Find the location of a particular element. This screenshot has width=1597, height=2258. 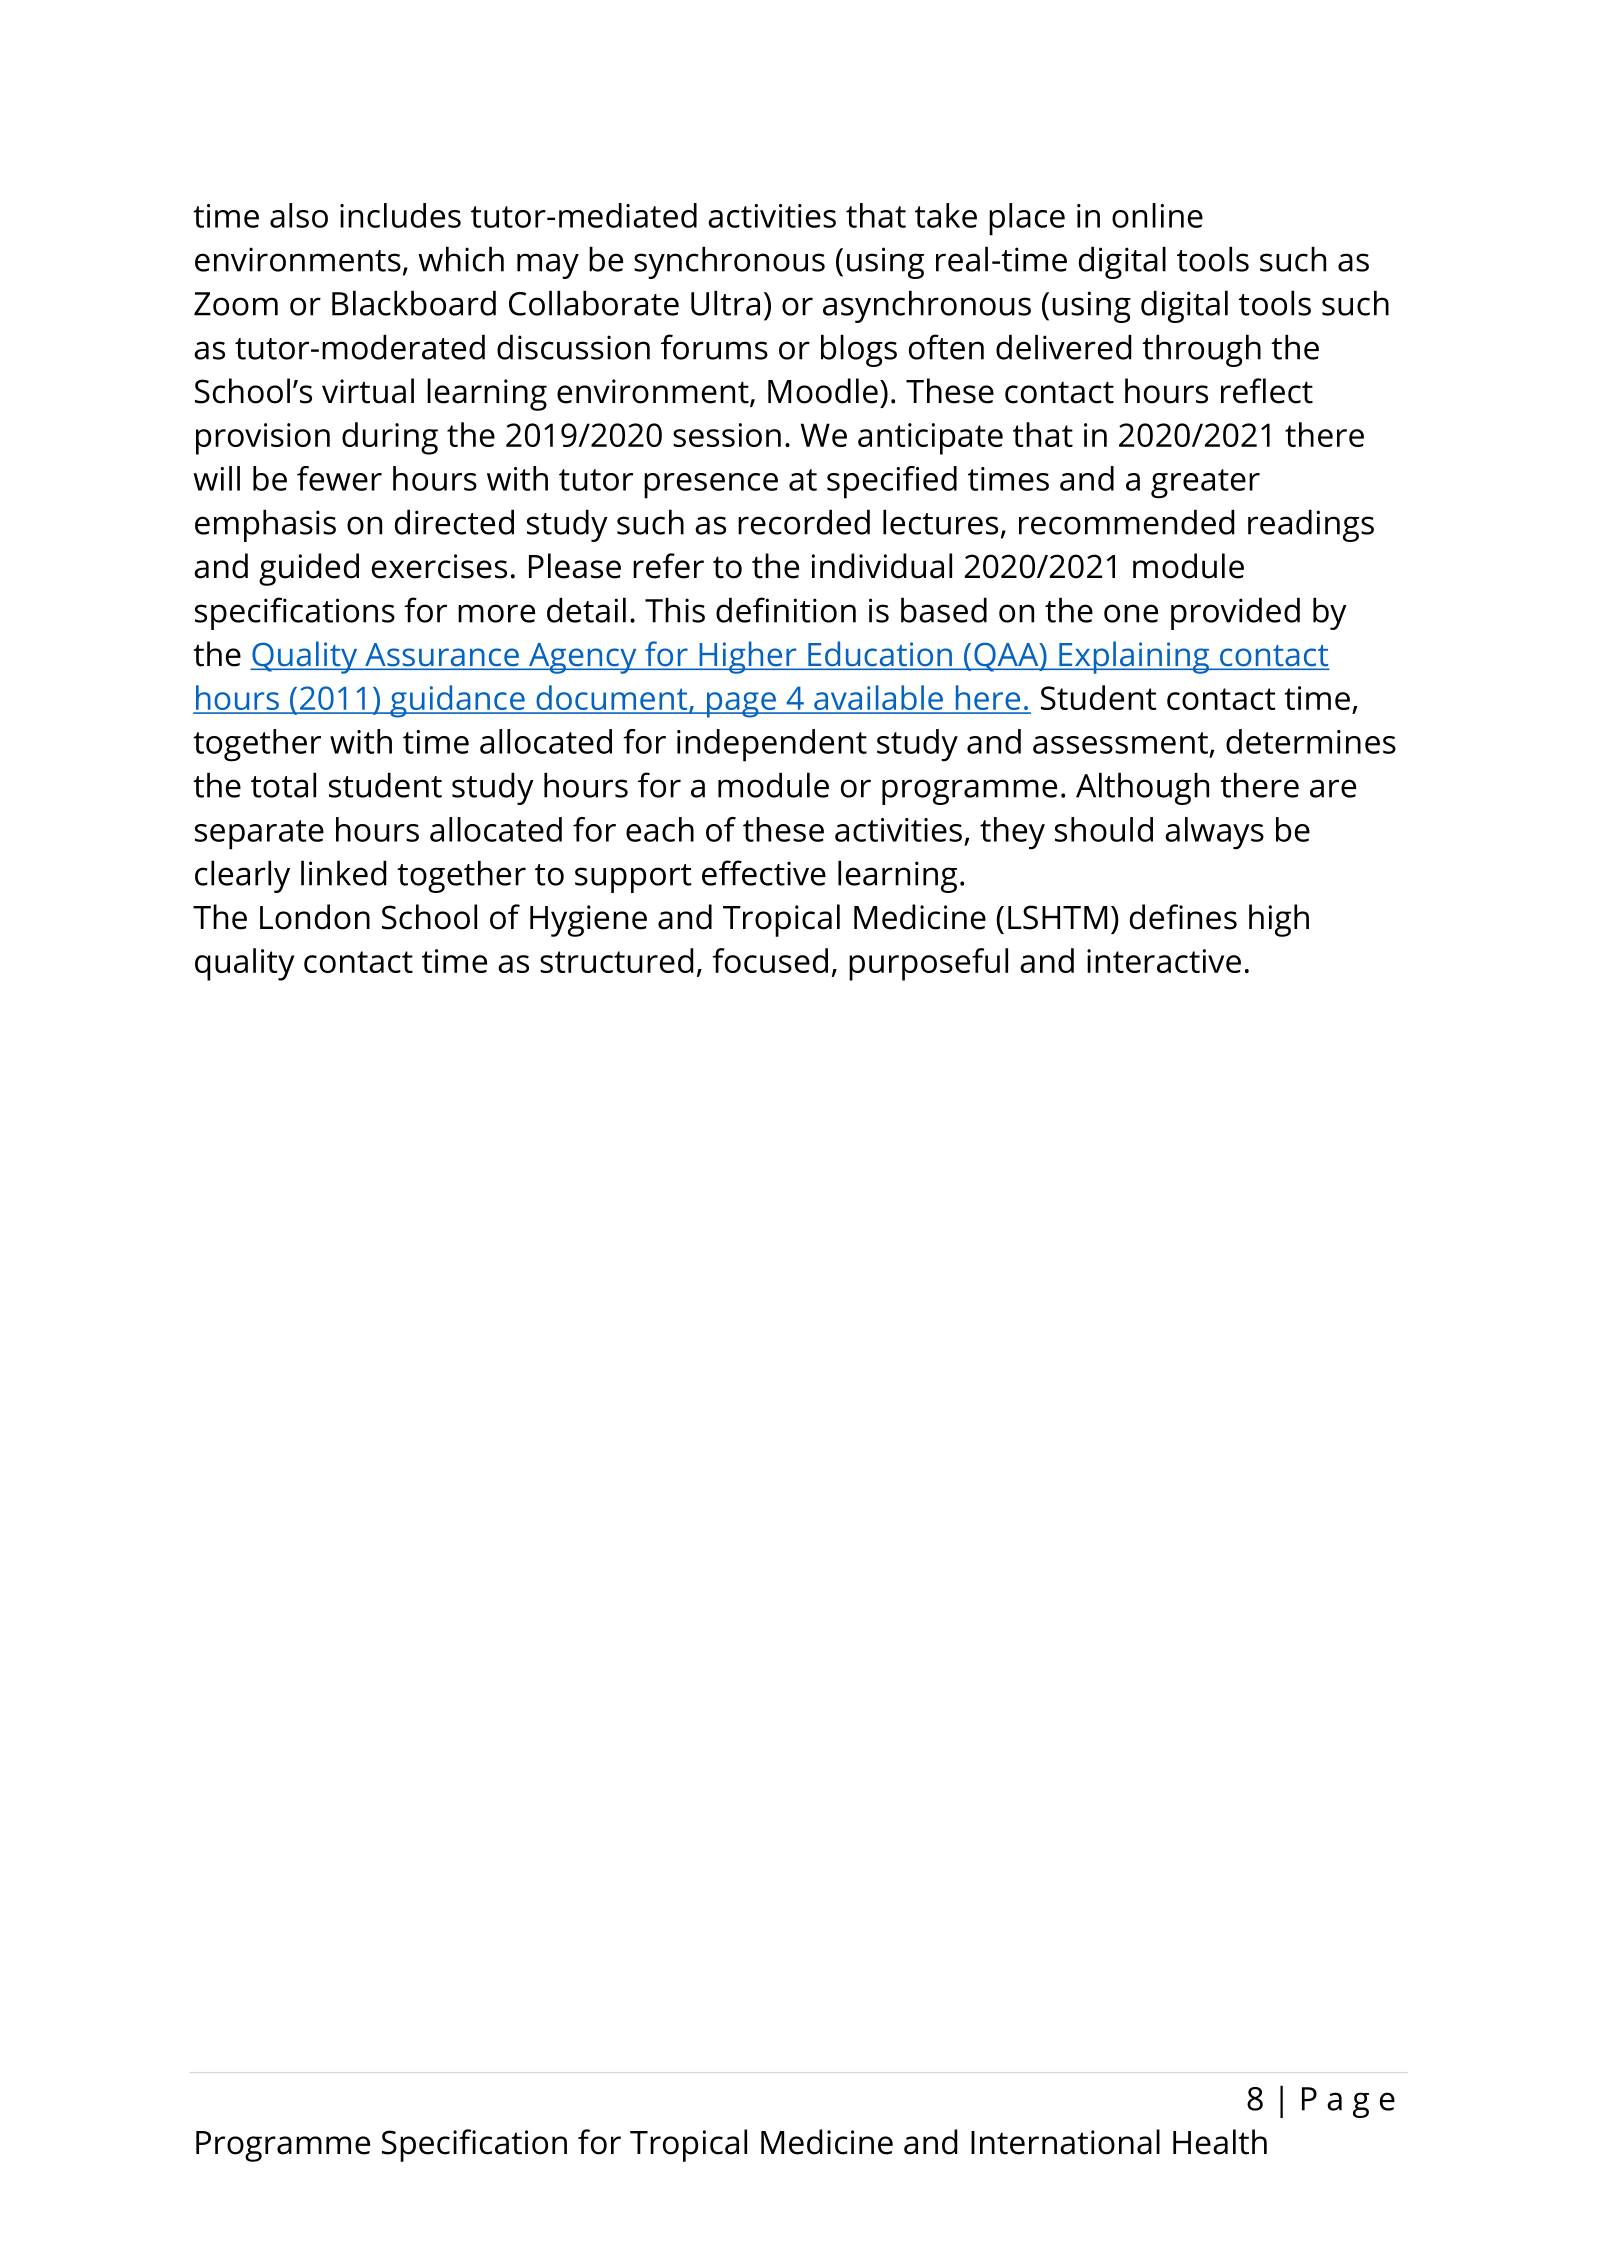

Blackboard is located at coordinates (414, 303).
